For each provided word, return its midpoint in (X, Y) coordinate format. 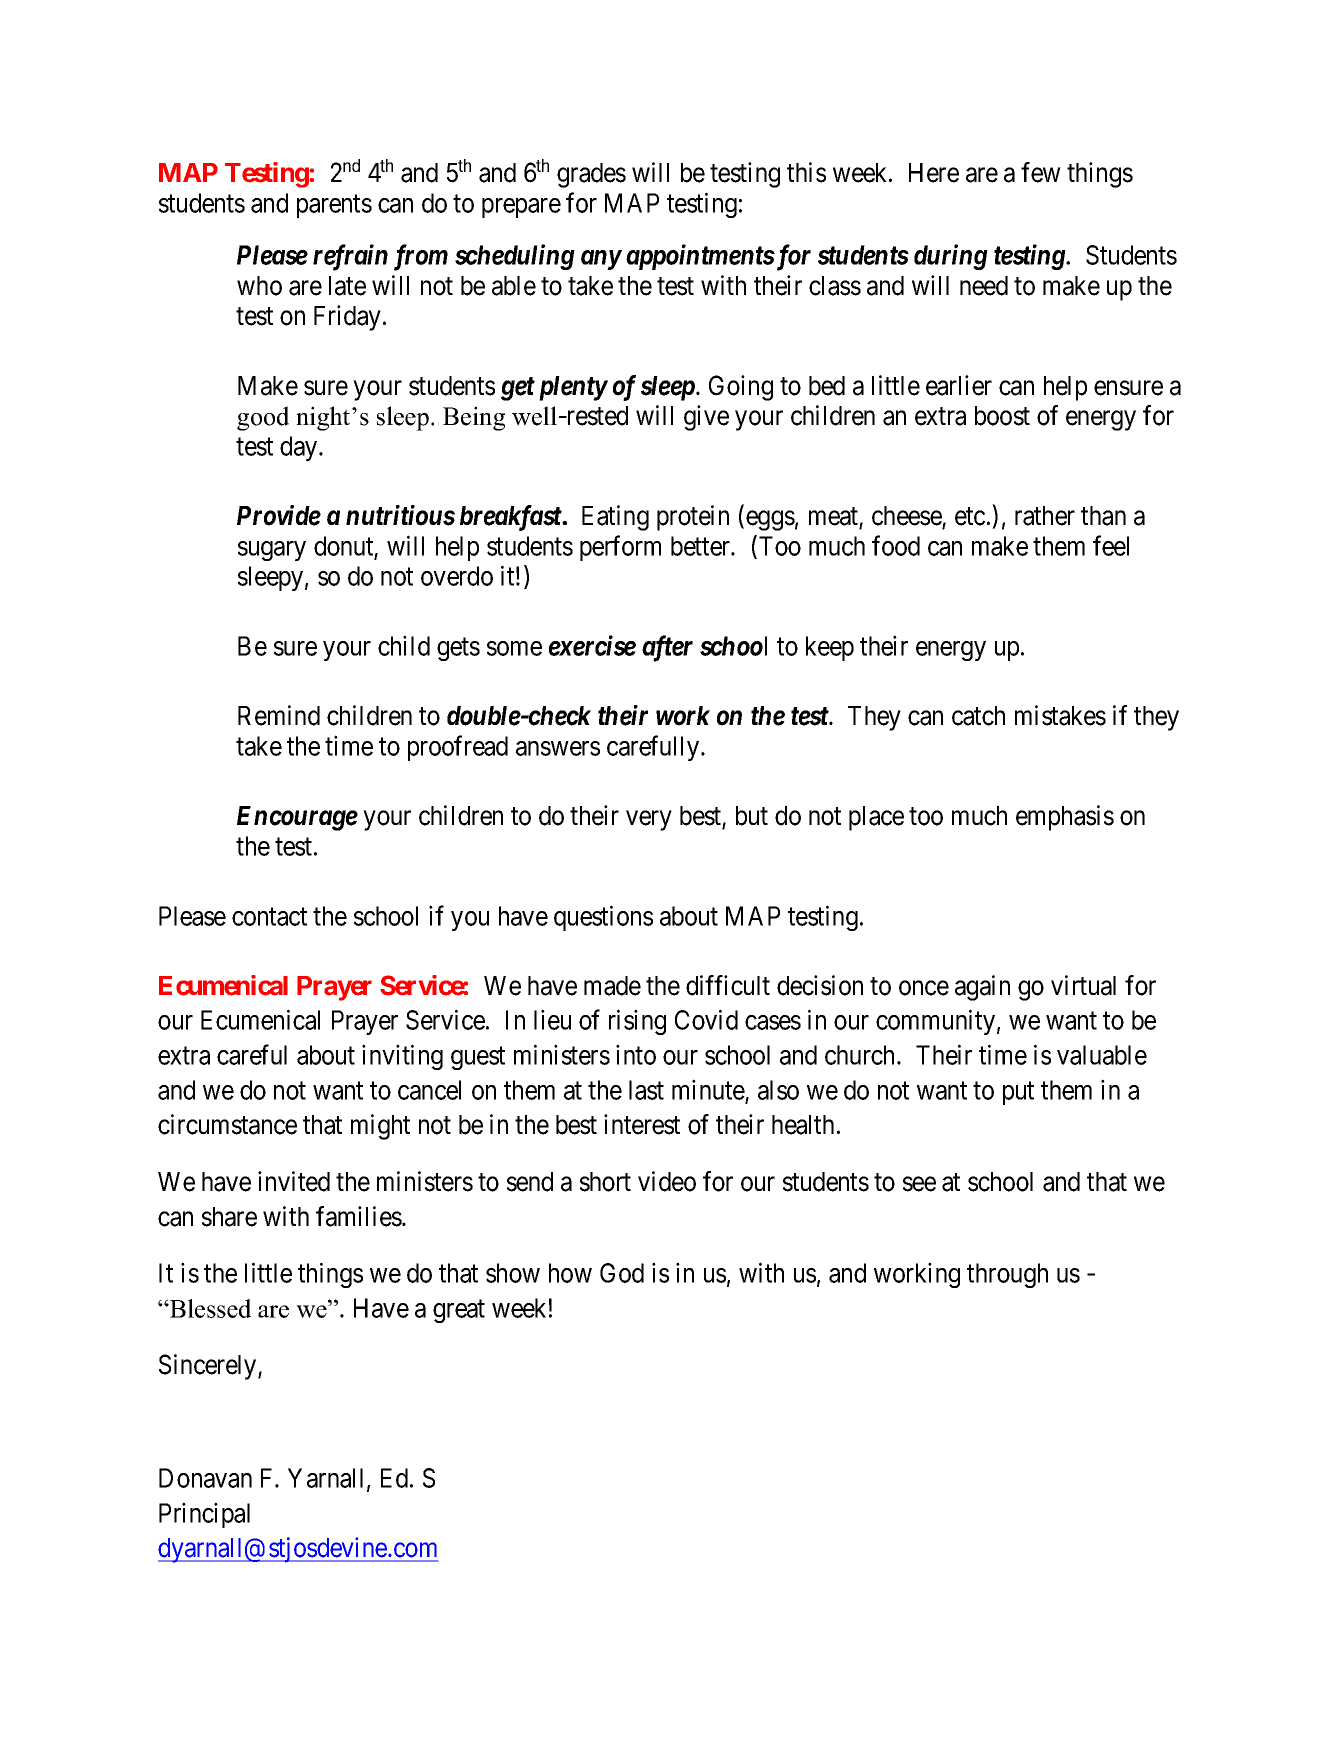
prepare (521, 208)
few (1041, 172)
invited (294, 1181)
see (919, 1184)
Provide (279, 515)
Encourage (297, 818)
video (667, 1181)
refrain (350, 257)
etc (970, 517)
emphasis (1065, 818)
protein (693, 518)
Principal (204, 1515)
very (649, 821)
